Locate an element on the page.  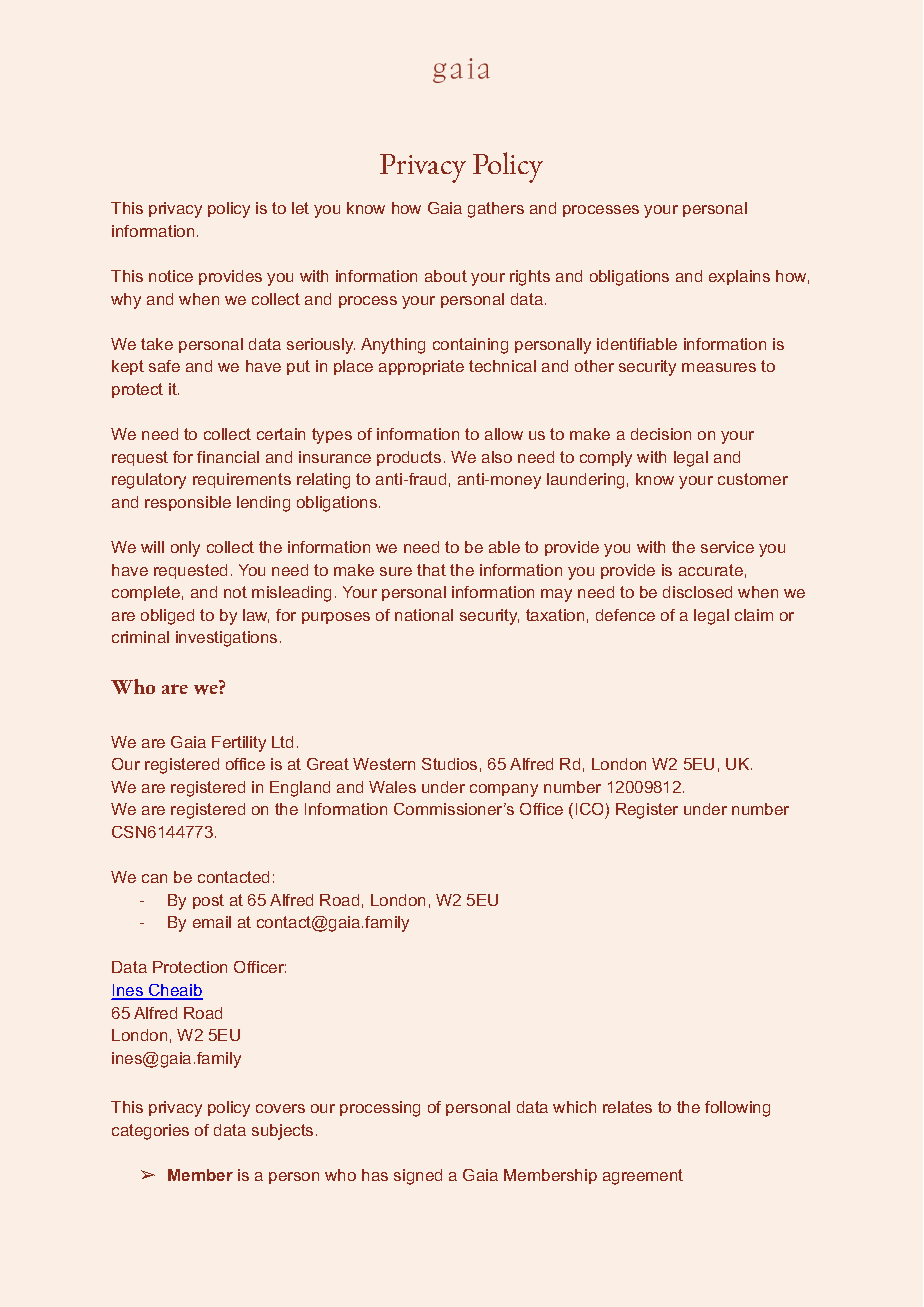
about is located at coordinates (446, 276).
